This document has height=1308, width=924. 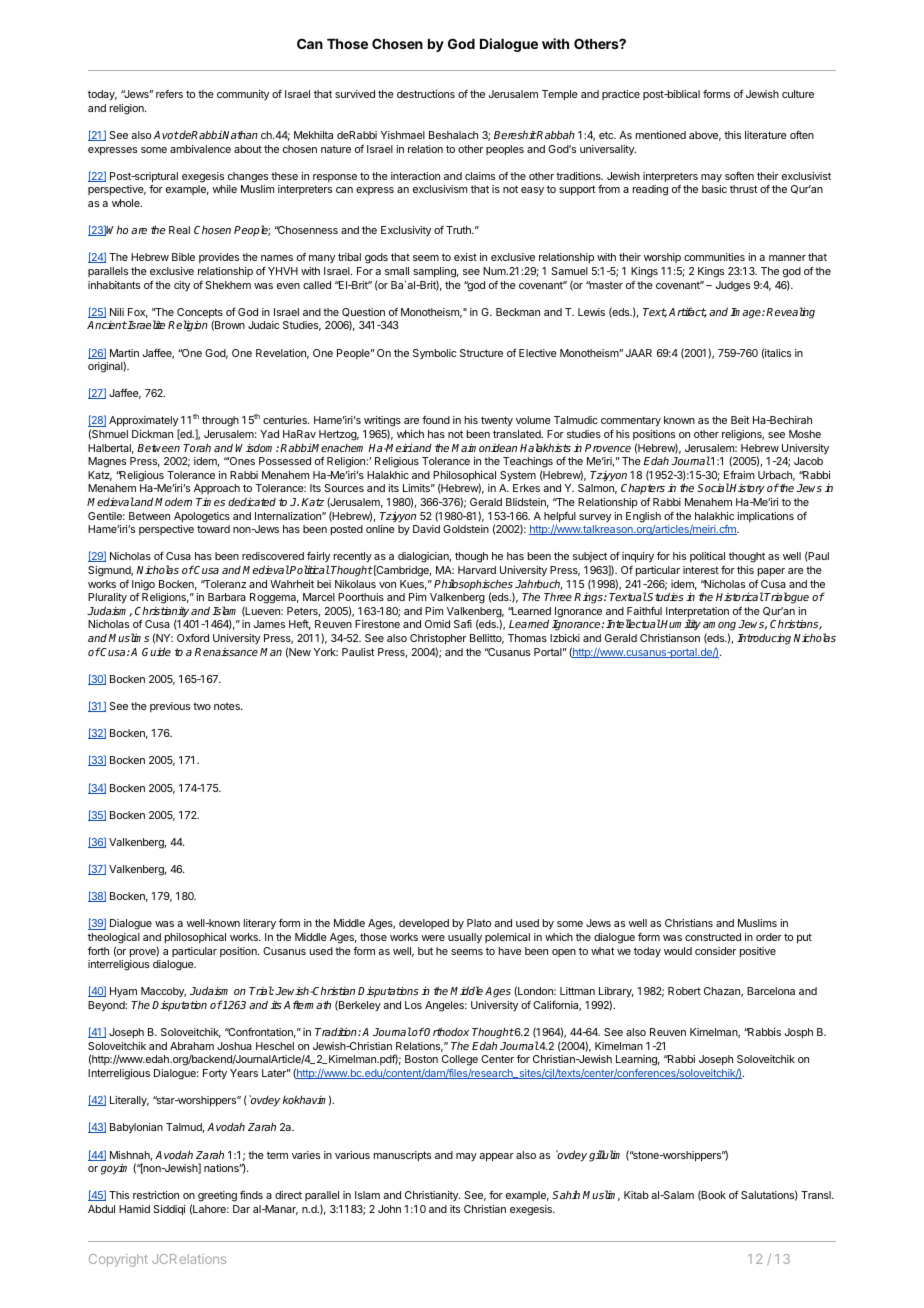 What do you see at coordinates (497, 421) in the document?
I see `twenty` at bounding box center [497, 421].
